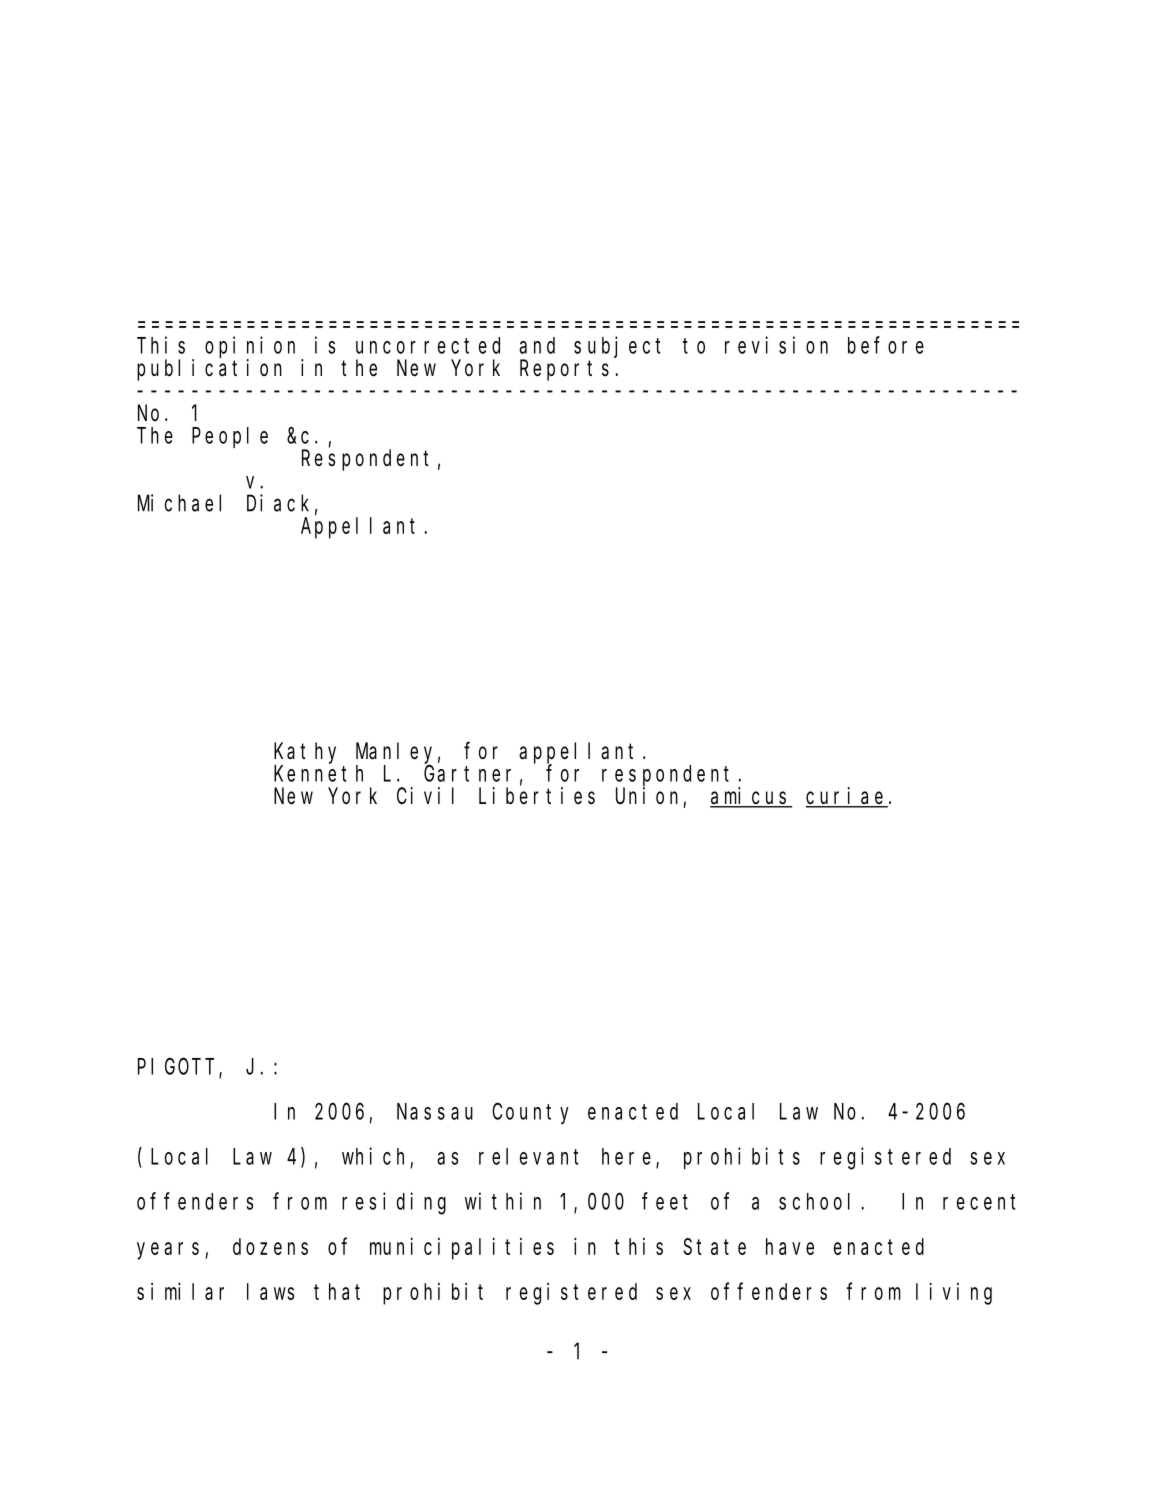  Describe the element at coordinates (790, 1246) in the page. I see `have` at that location.
